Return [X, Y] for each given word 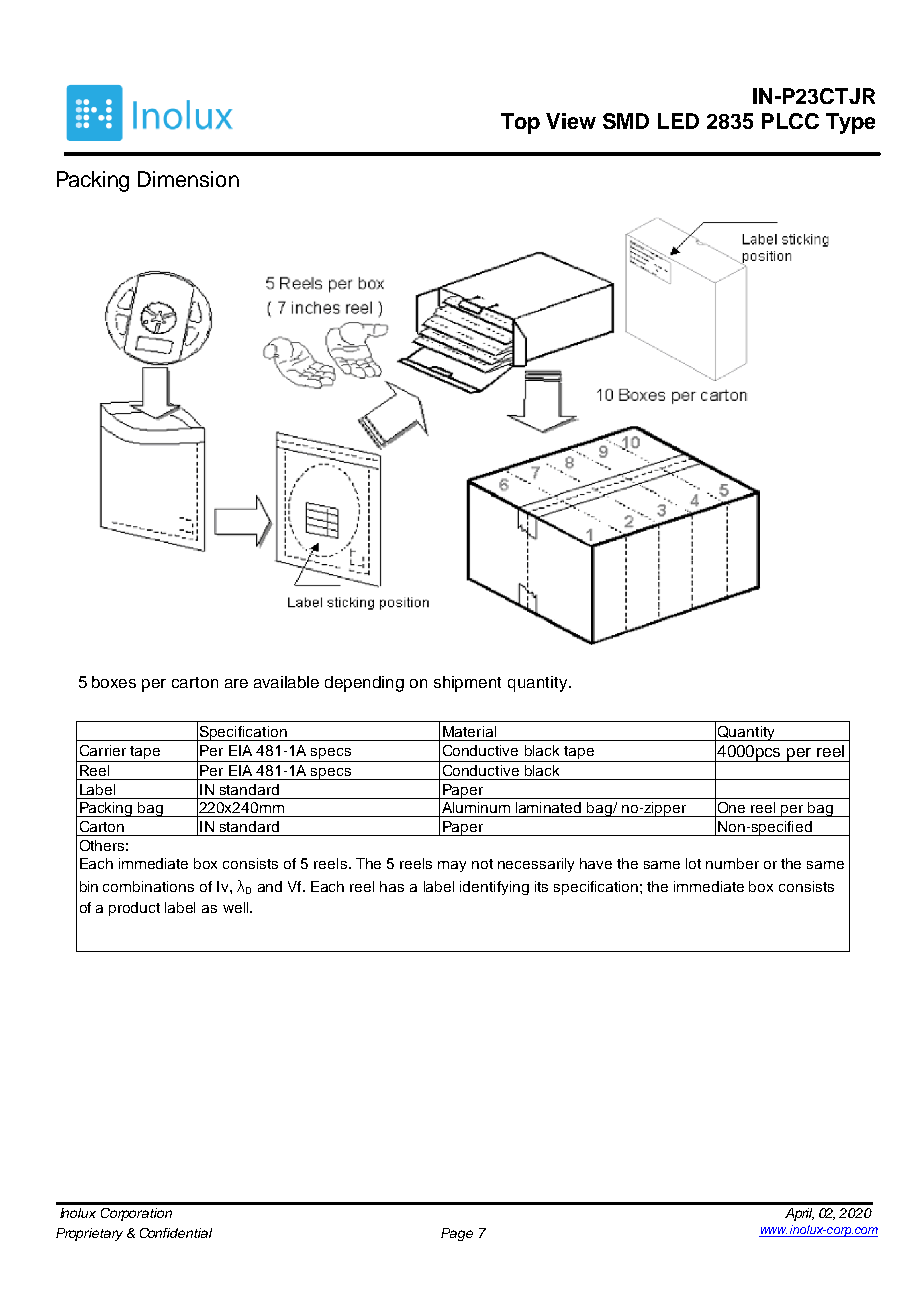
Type [850, 123]
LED [678, 121]
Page [457, 1234]
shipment [467, 684]
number [732, 863]
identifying [494, 888]
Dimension [188, 179]
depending [364, 684]
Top [520, 123]
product [134, 909]
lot [693, 863]
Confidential [176, 1233]
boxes [114, 682]
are [236, 683]
